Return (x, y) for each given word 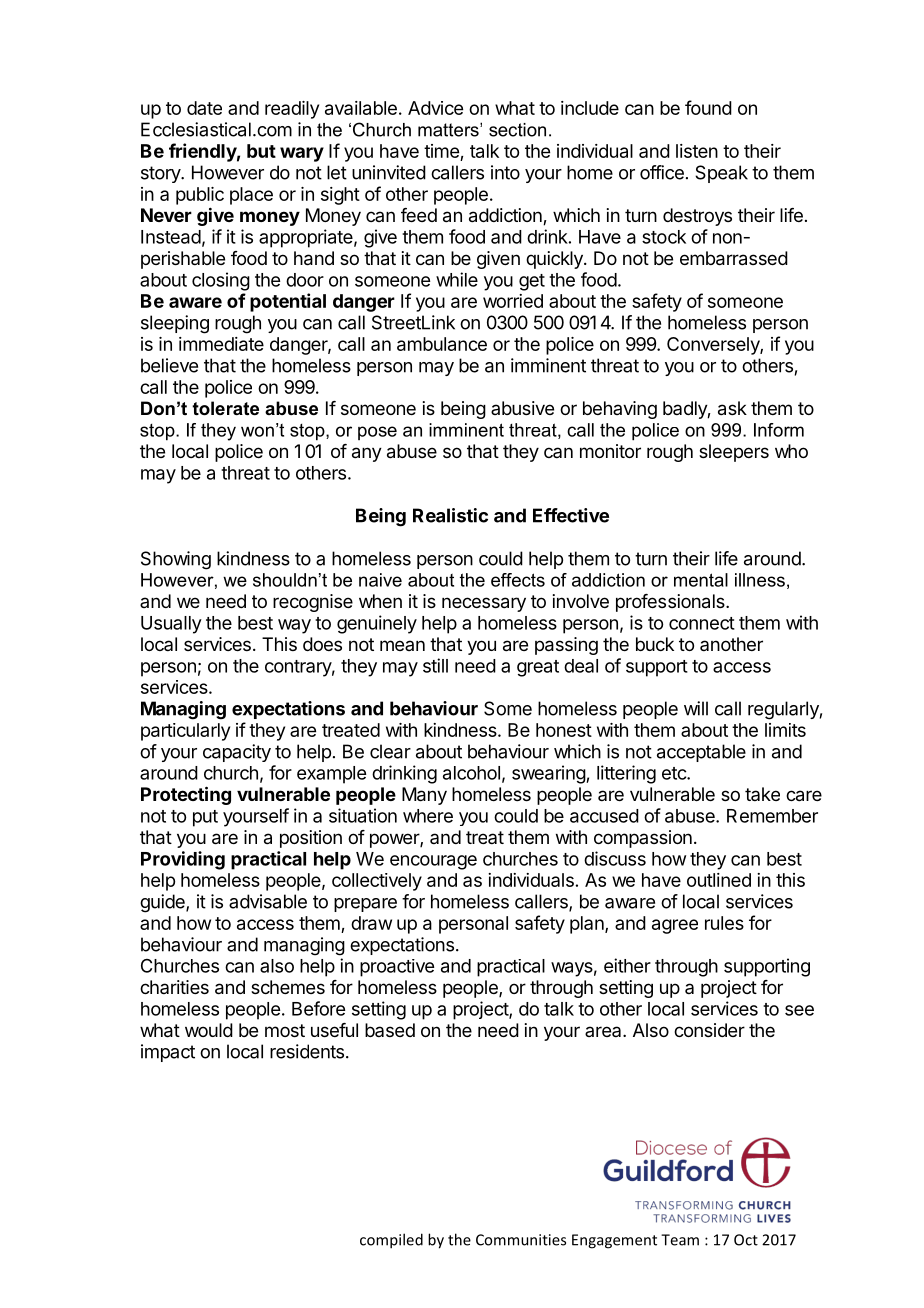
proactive (397, 968)
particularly (185, 732)
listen (697, 151)
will (696, 708)
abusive (522, 408)
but (261, 151)
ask (732, 408)
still (435, 665)
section (517, 130)
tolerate (225, 408)
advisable (268, 901)
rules (724, 923)
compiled (391, 1241)
